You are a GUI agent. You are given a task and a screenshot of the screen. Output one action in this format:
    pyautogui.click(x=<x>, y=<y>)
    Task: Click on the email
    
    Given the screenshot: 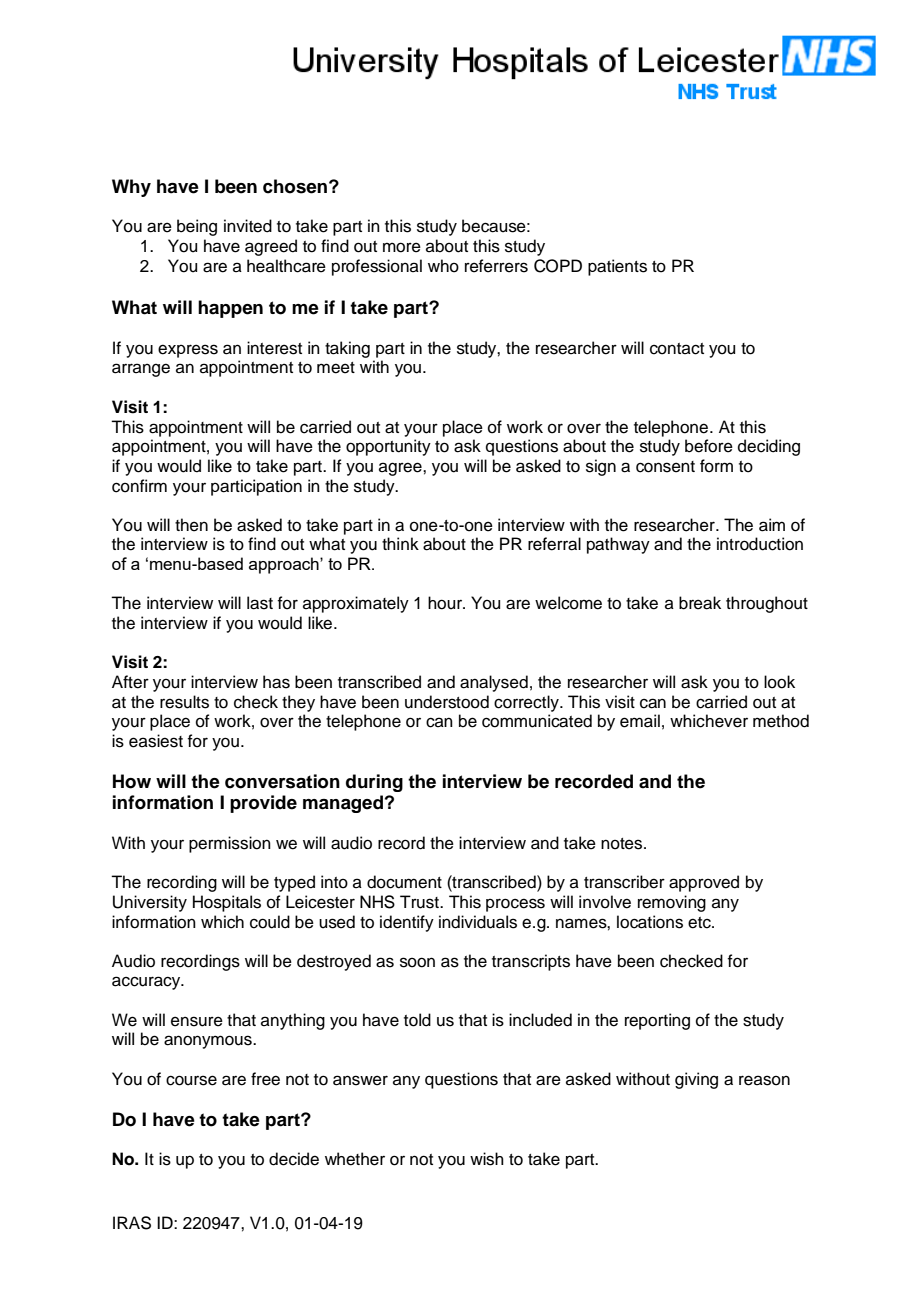 What is the action you would take?
    pyautogui.click(x=640, y=721)
